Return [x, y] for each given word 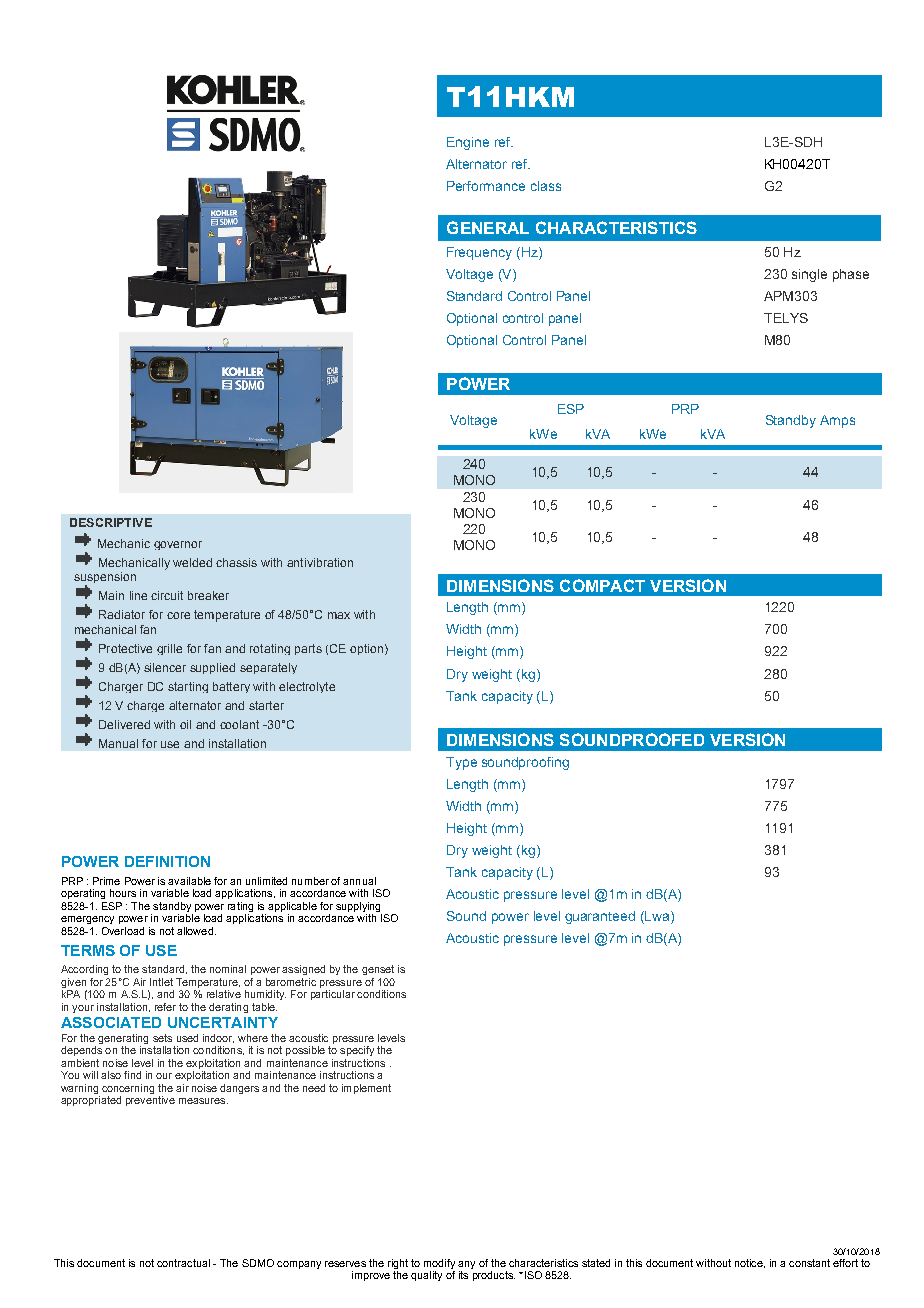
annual [359, 881]
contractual [183, 1263]
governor [178, 545]
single [809, 275]
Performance [486, 186]
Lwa [657, 917]
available [189, 881]
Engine [468, 143]
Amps [837, 421]
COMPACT [602, 585]
